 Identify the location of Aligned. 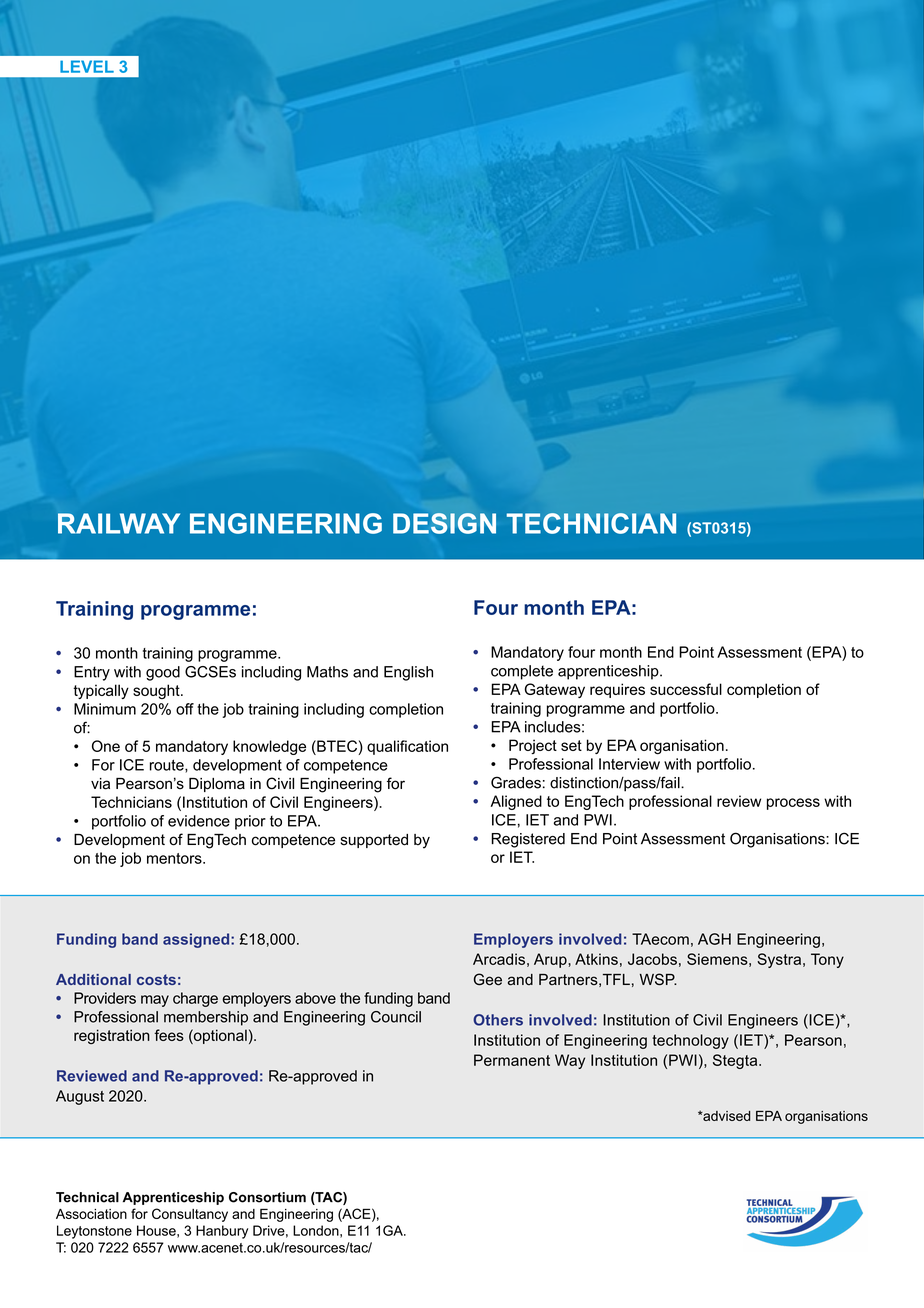
(516, 802).
